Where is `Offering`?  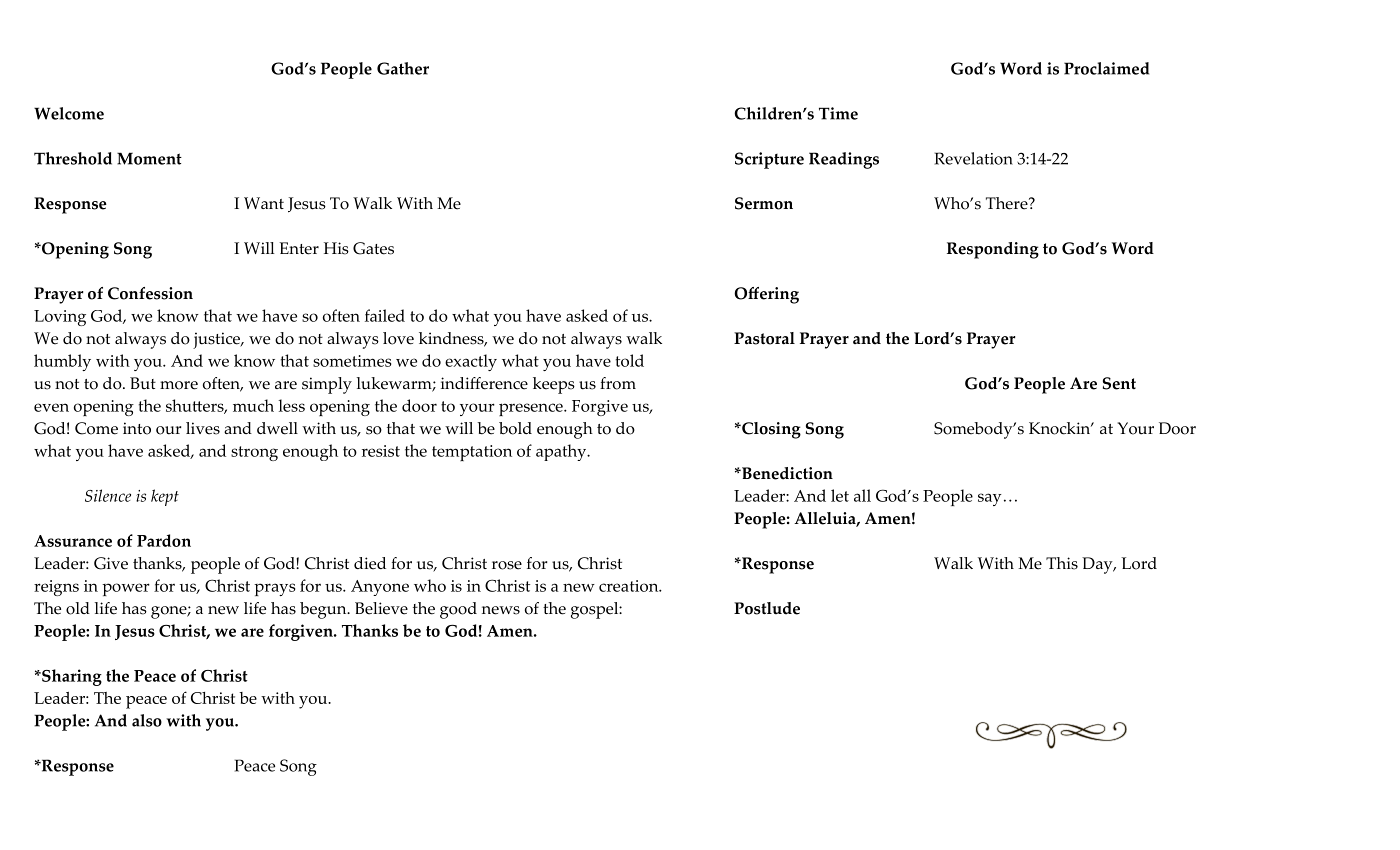
Offering is located at coordinates (766, 295).
